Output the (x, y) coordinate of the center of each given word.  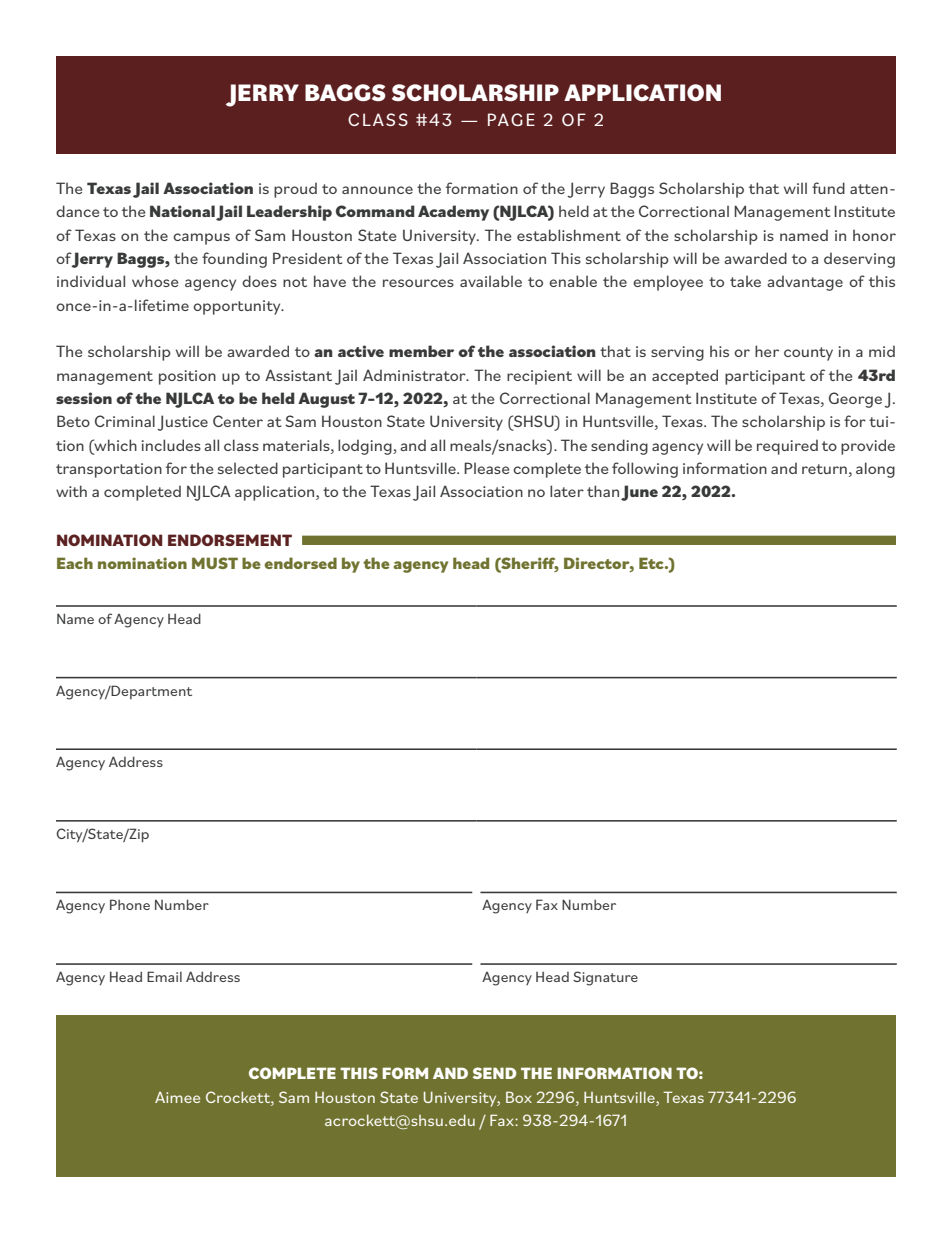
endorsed (300, 563)
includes (171, 445)
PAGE (511, 119)
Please (487, 468)
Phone (130, 904)
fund (828, 188)
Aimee (177, 1097)
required (787, 447)
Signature (605, 978)
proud (295, 190)
